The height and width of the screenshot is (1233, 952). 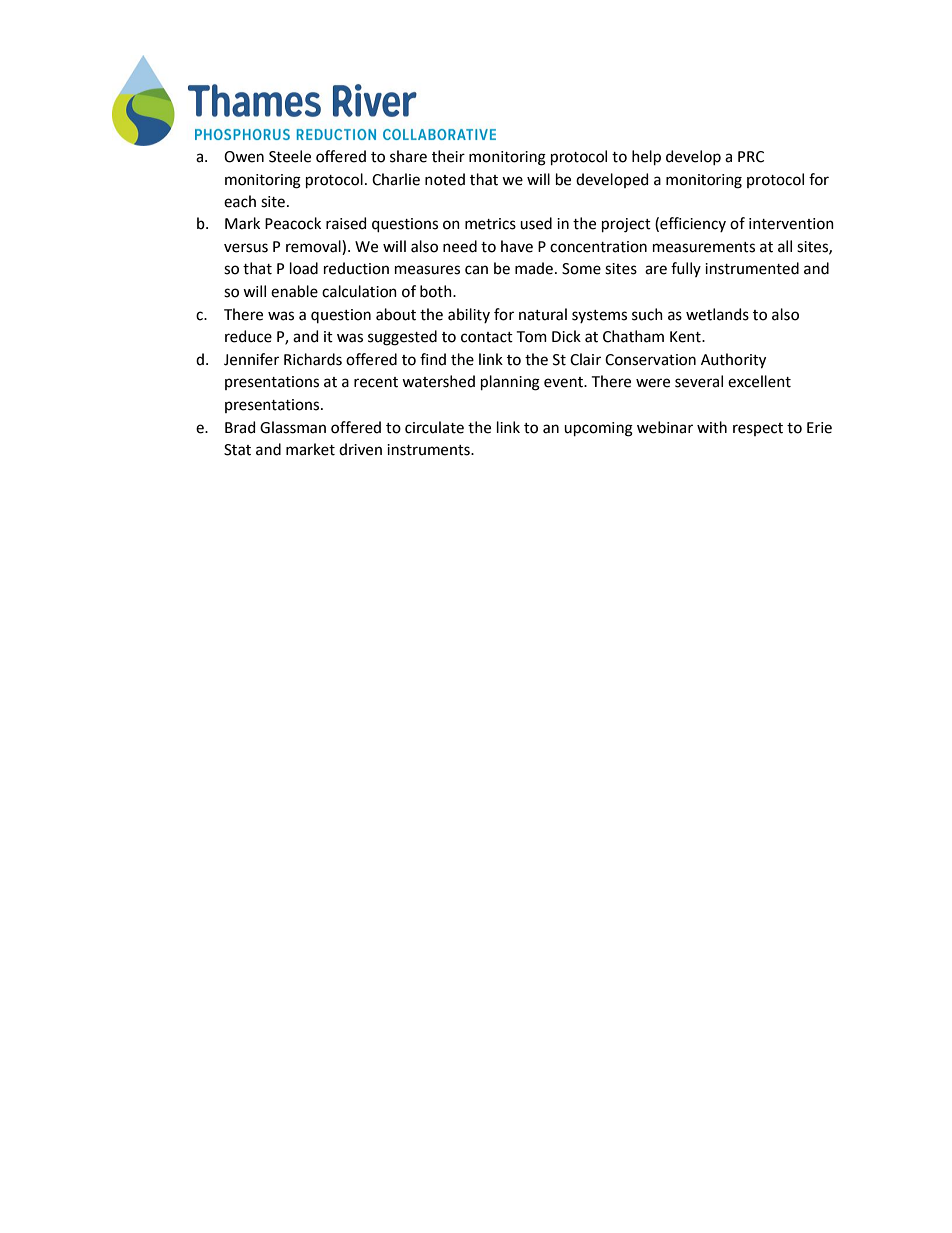 What do you see at coordinates (313, 359) in the screenshot?
I see `Richards` at bounding box center [313, 359].
